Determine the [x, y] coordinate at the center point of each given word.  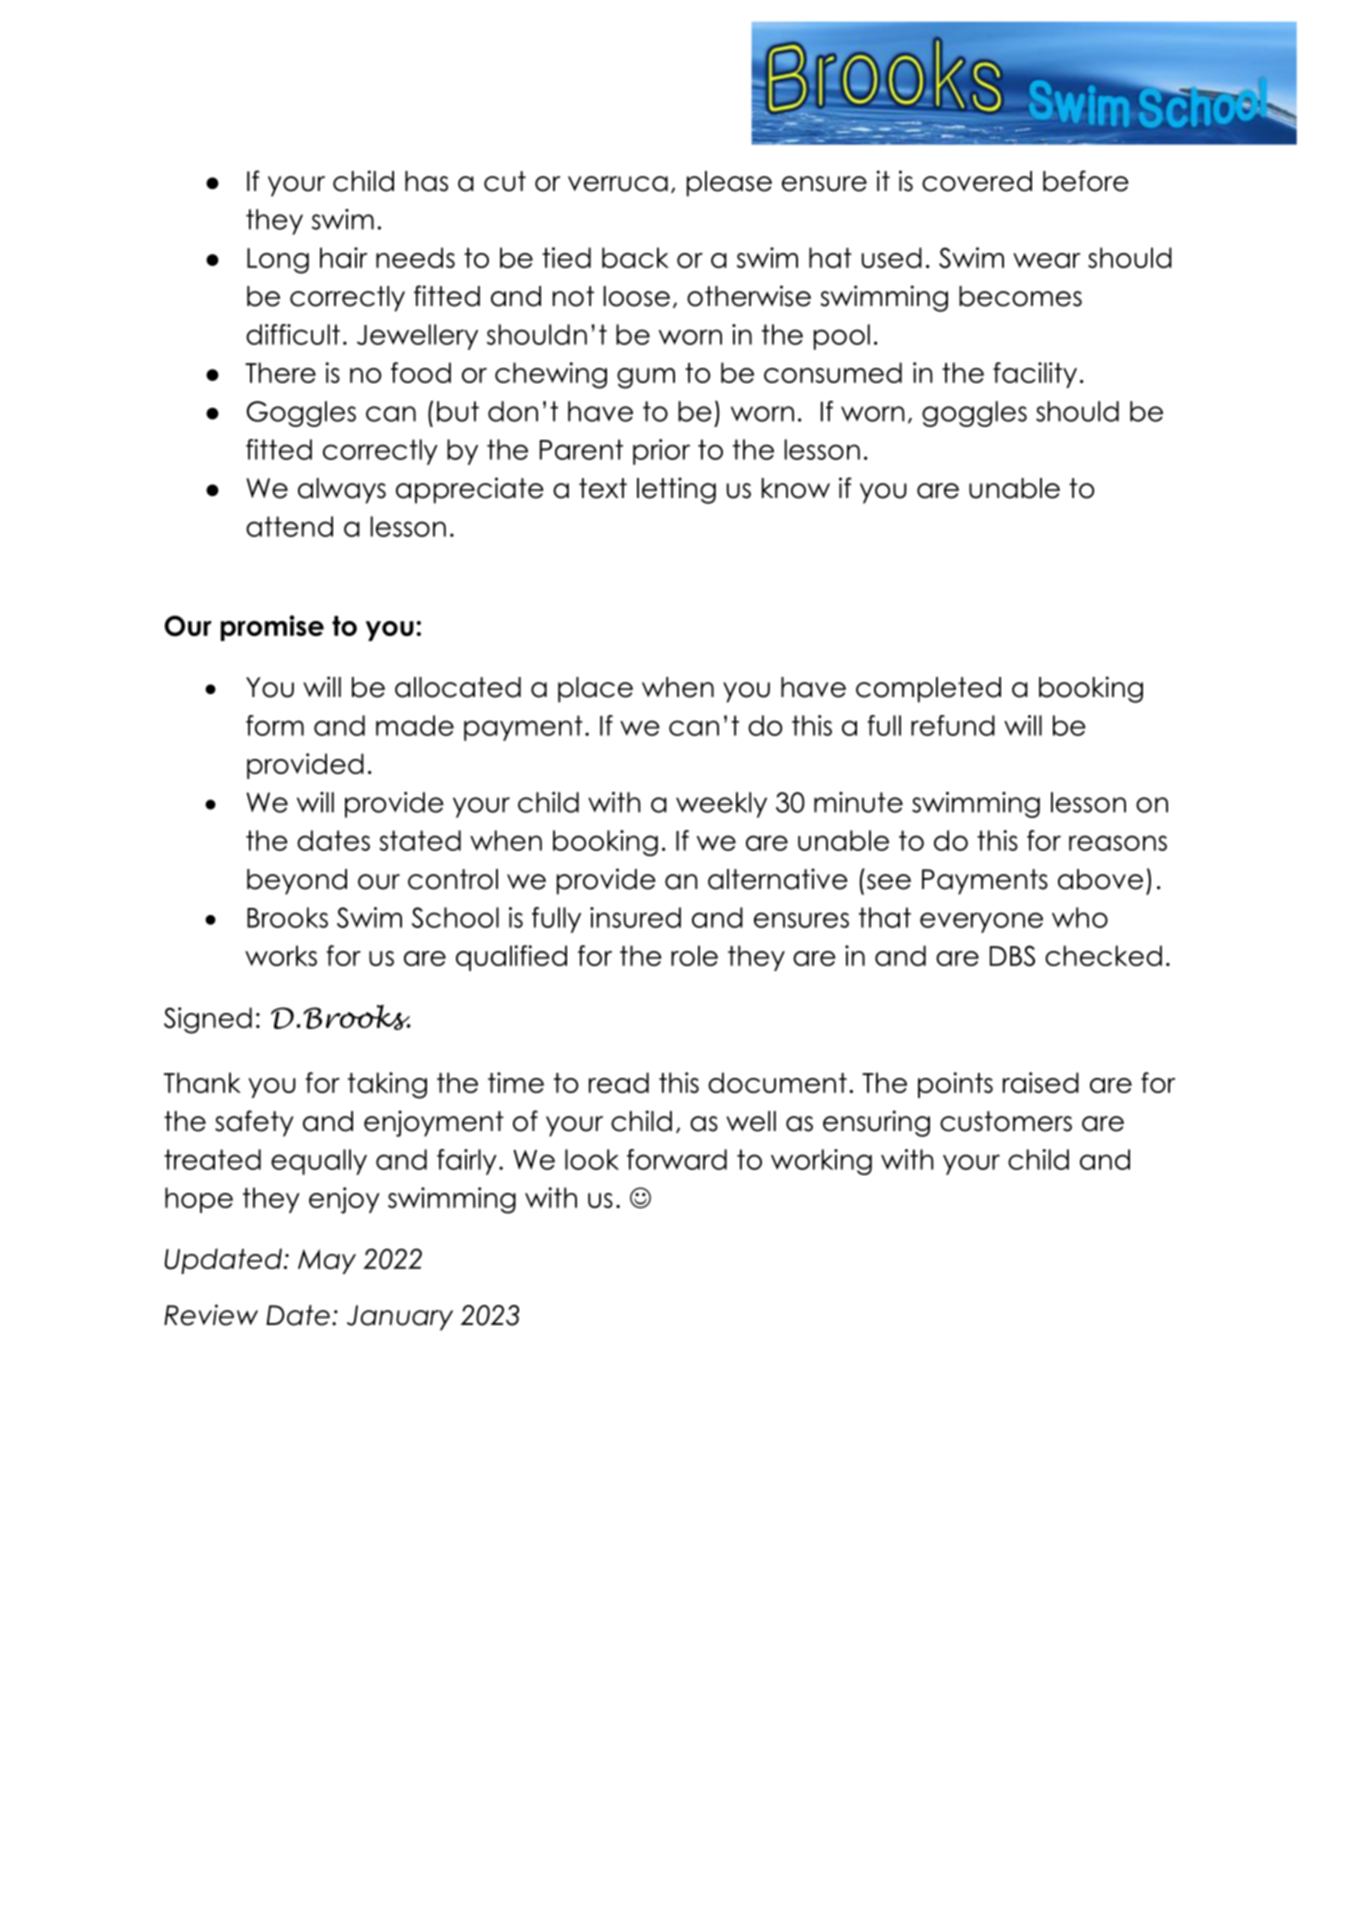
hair [343, 257]
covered [977, 181]
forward [677, 1159]
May [327, 1261]
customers [1006, 1121]
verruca [618, 184]
